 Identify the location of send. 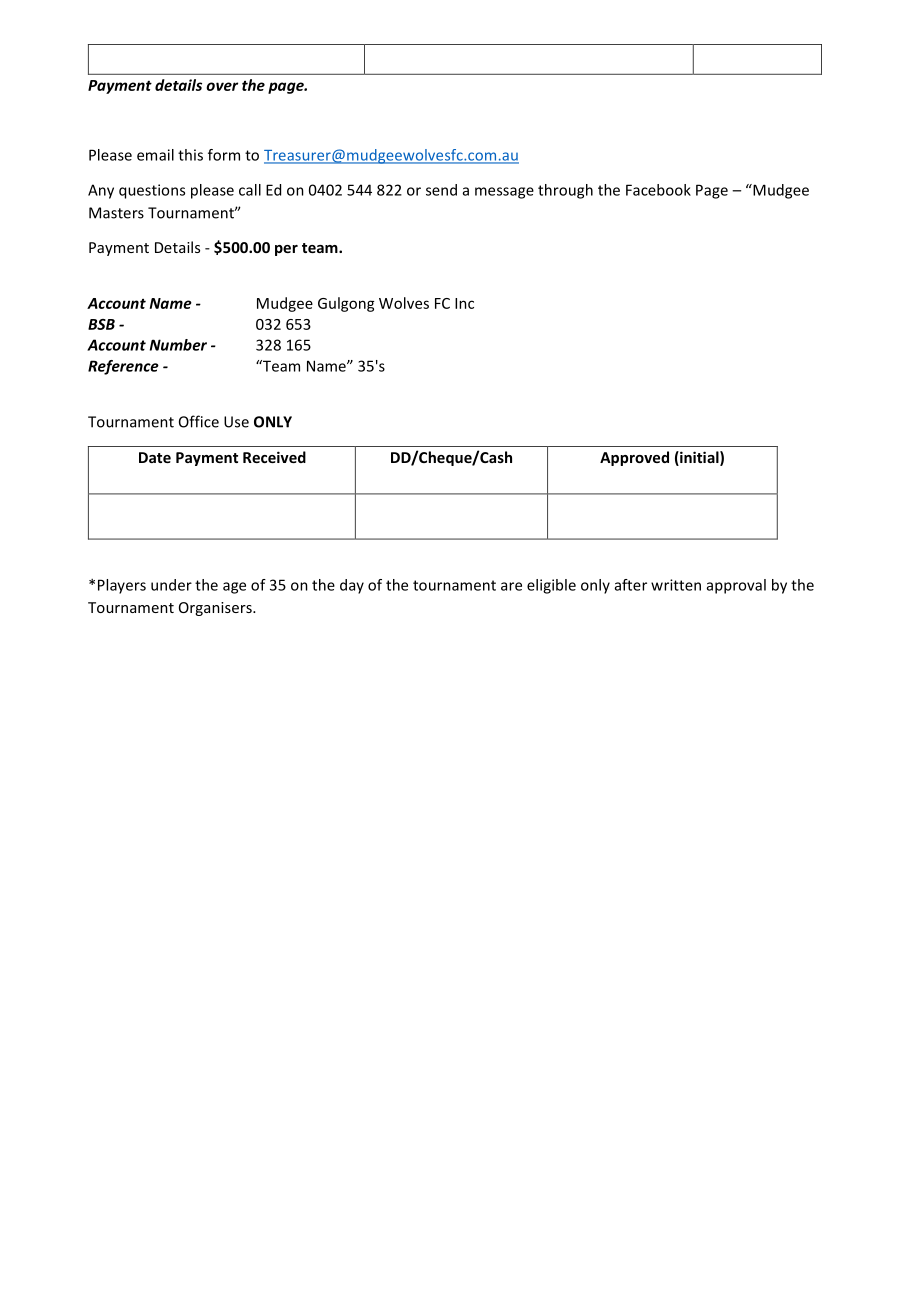
(441, 190).
